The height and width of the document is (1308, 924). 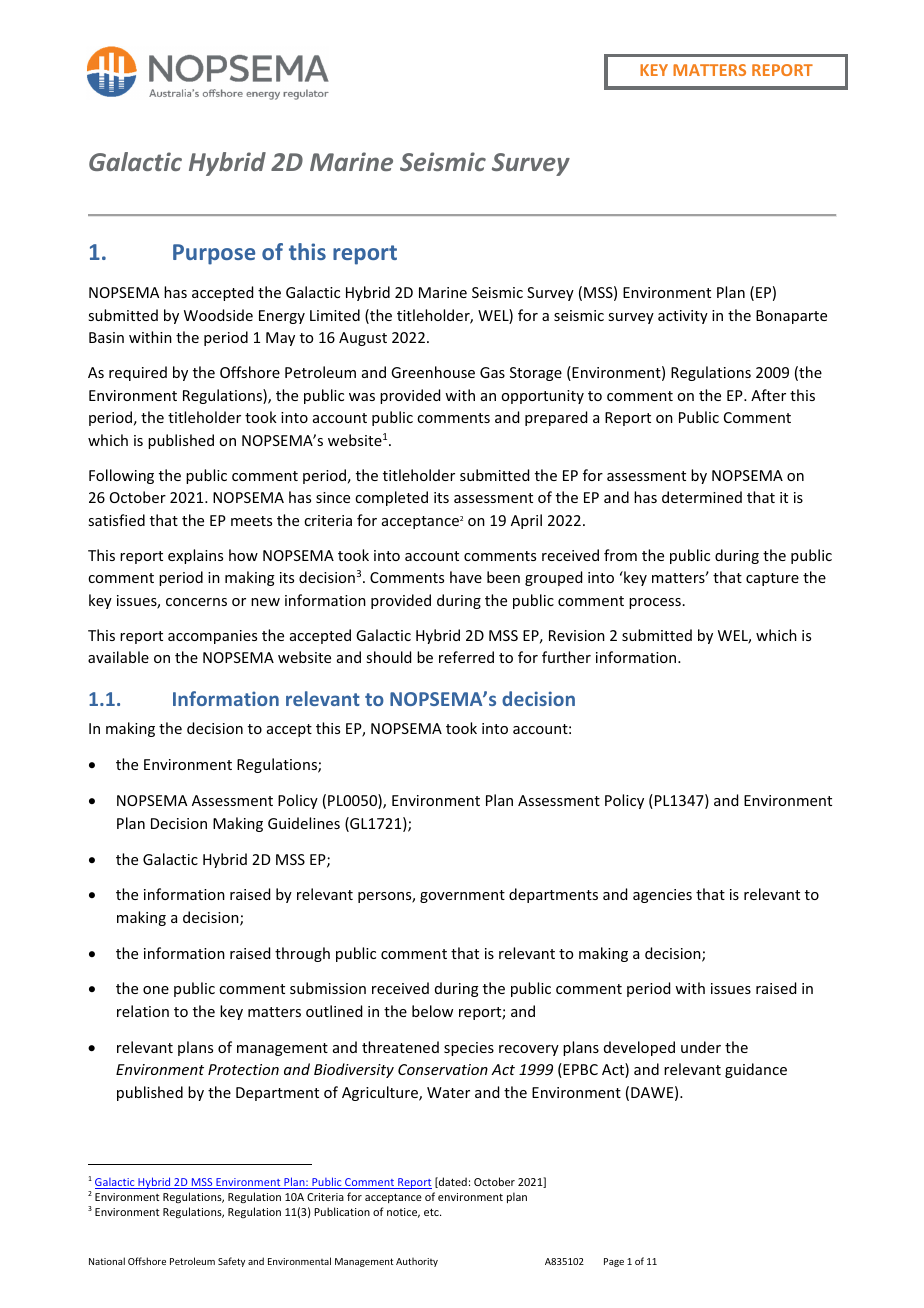 What do you see at coordinates (662, 896) in the document?
I see `agencies` at bounding box center [662, 896].
